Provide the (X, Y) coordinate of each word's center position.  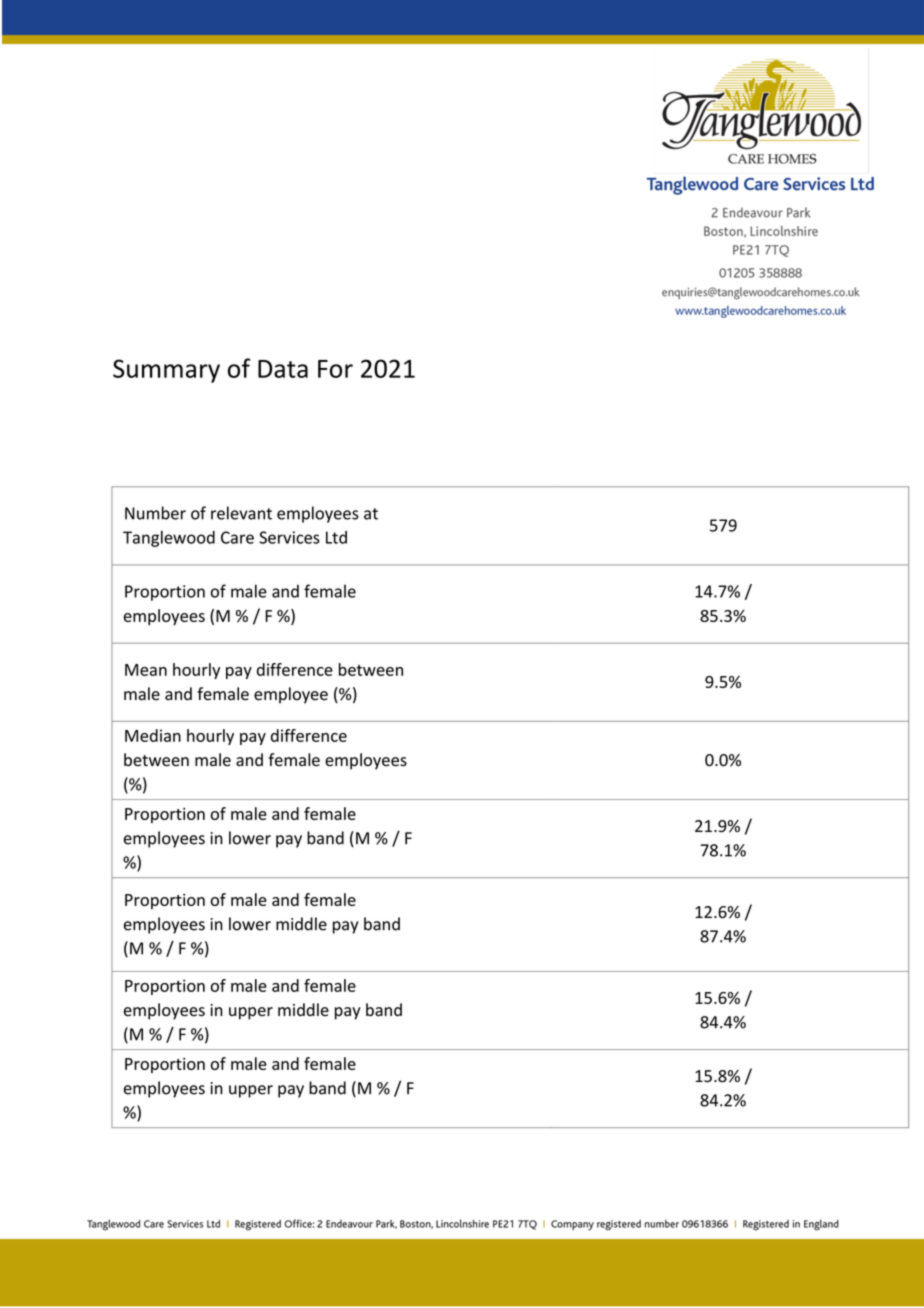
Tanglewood (169, 539)
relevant (241, 513)
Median (153, 735)
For (335, 369)
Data (283, 369)
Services (289, 537)
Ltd (336, 537)
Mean (146, 670)
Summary (166, 371)
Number (155, 513)
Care (237, 537)
